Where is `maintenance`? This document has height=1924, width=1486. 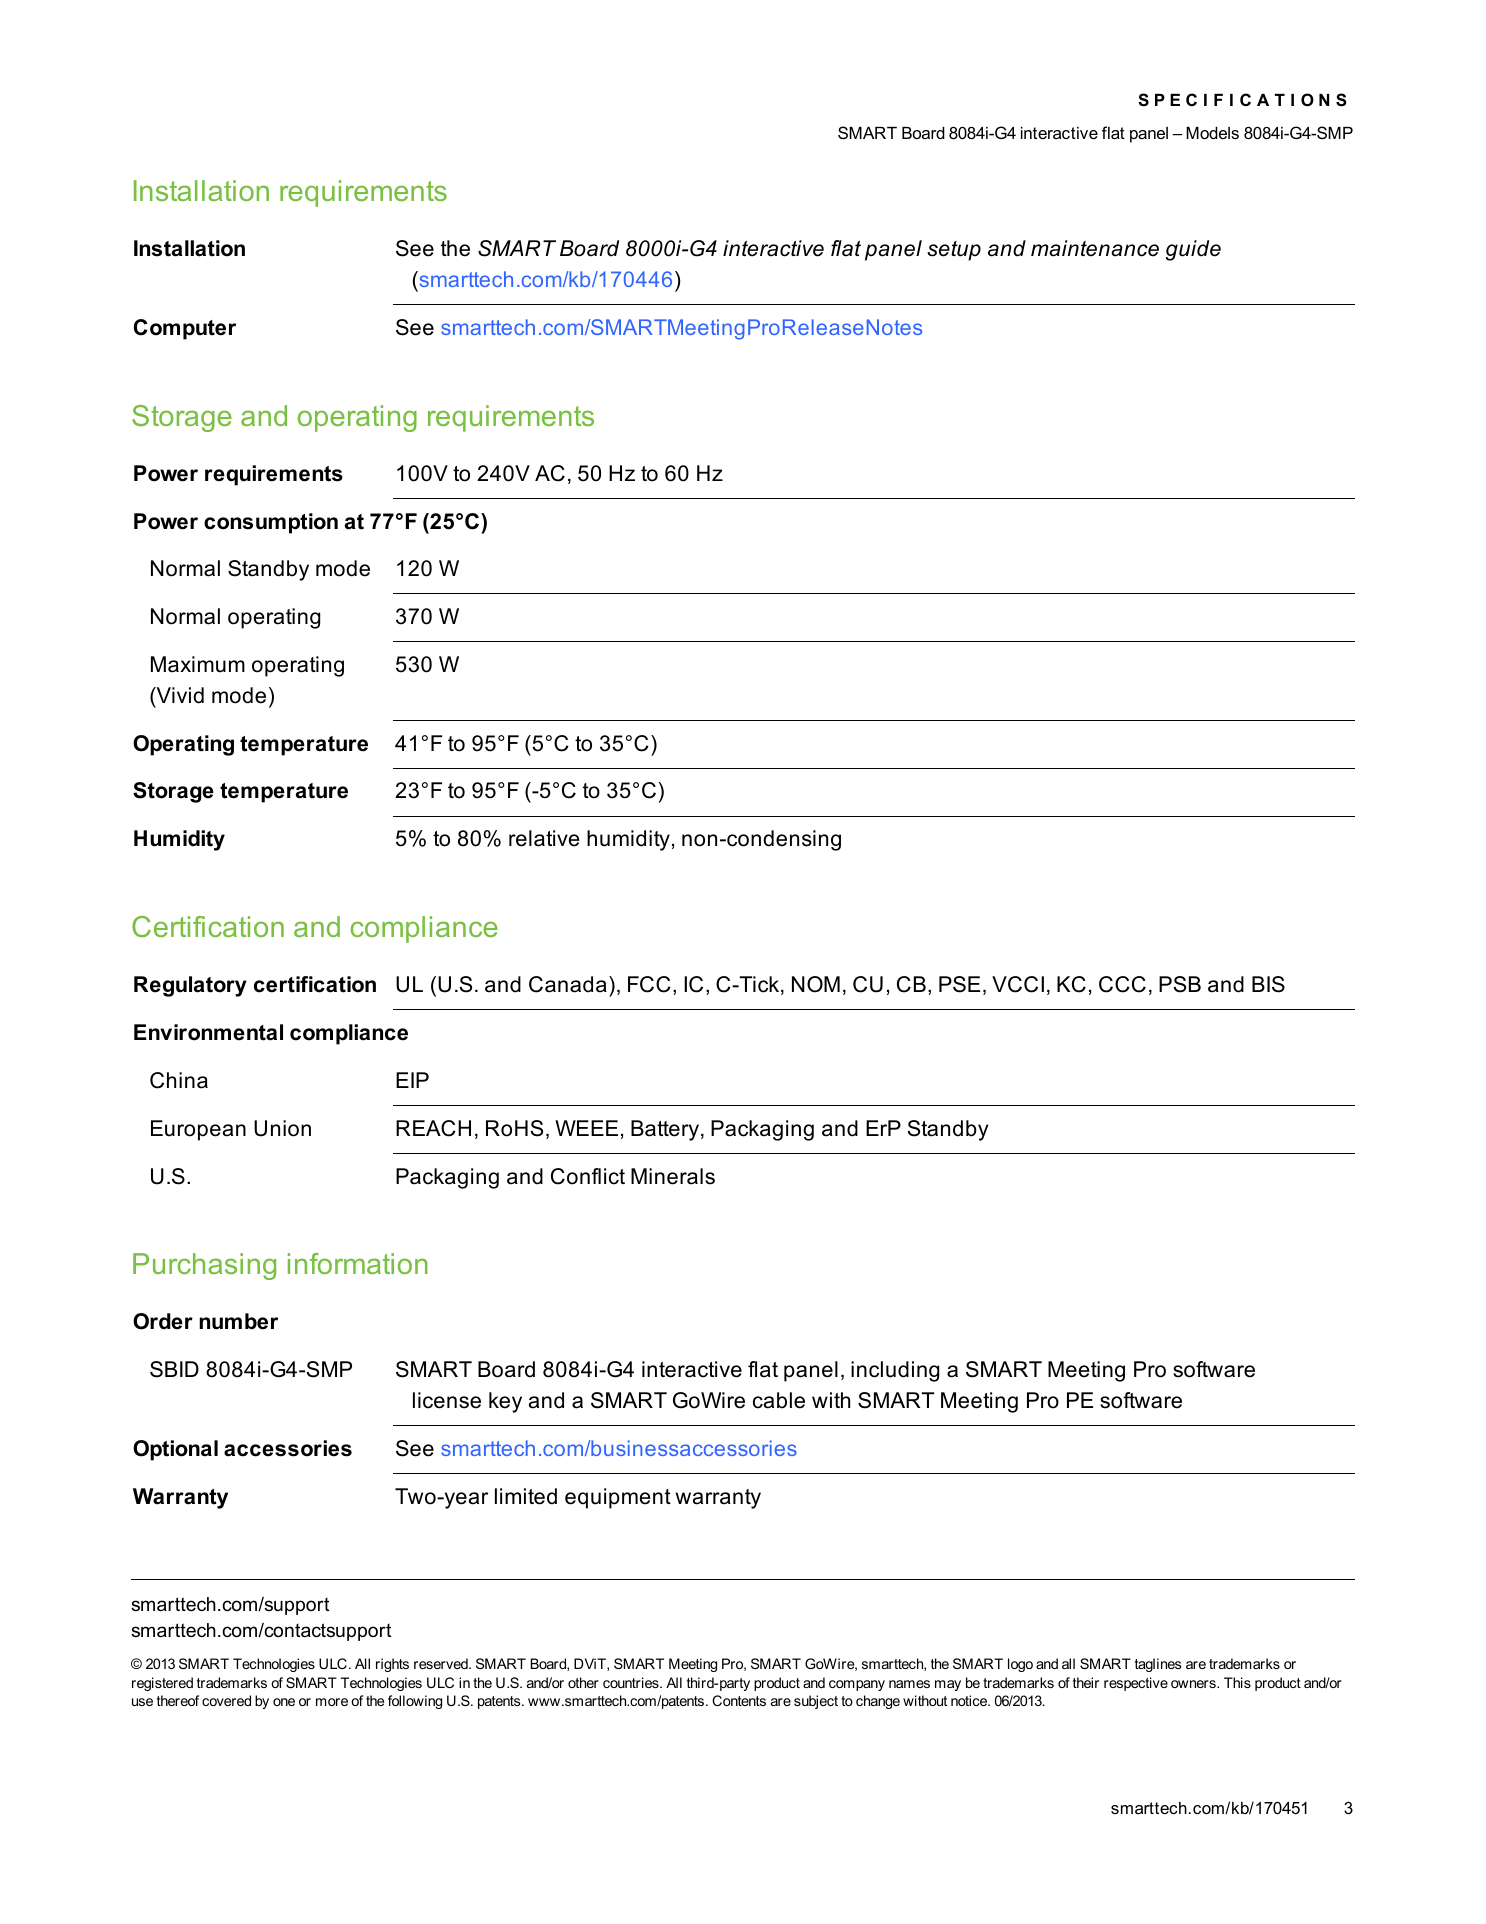 maintenance is located at coordinates (1095, 248).
